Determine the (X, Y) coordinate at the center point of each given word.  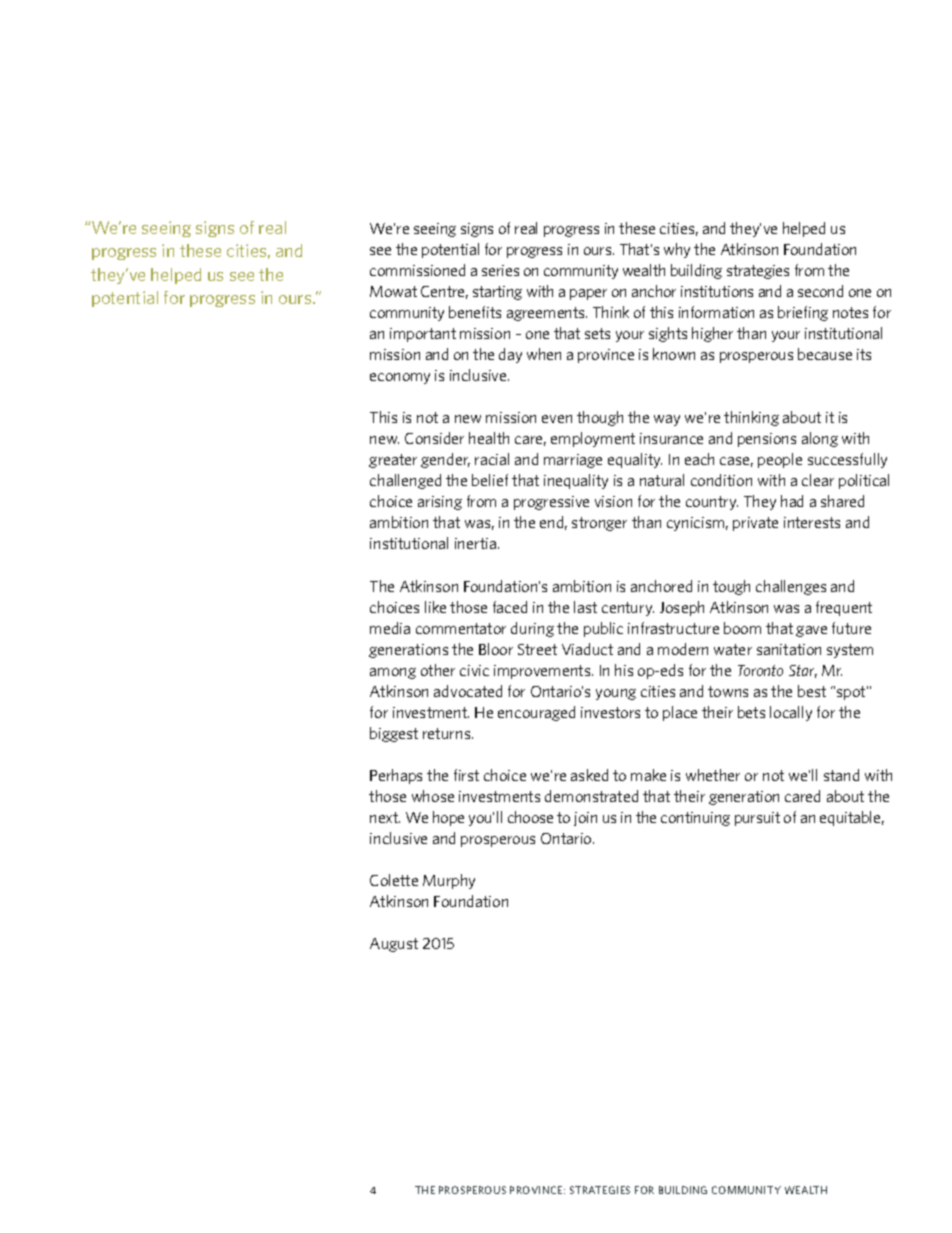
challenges (791, 587)
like (435, 607)
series (500, 270)
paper (588, 294)
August (394, 945)
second (820, 291)
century (628, 609)
